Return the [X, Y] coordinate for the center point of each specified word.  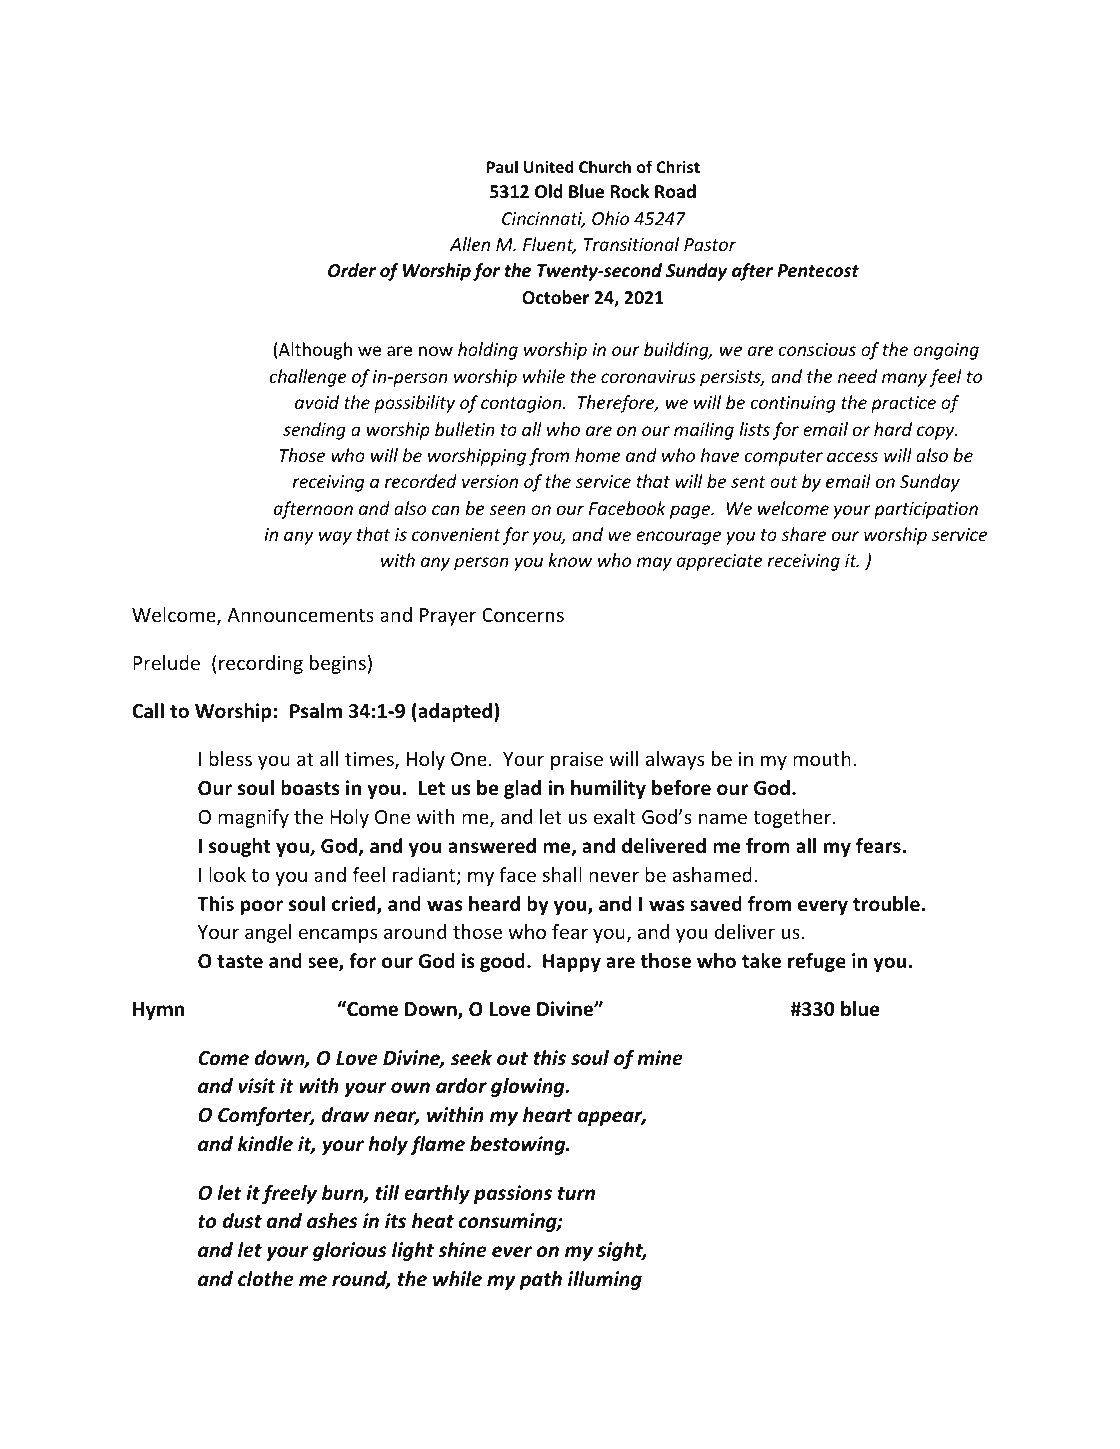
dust [242, 1221]
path [540, 1280]
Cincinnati [543, 220]
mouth [822, 758]
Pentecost [818, 271]
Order [352, 270]
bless [230, 758]
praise [577, 761]
